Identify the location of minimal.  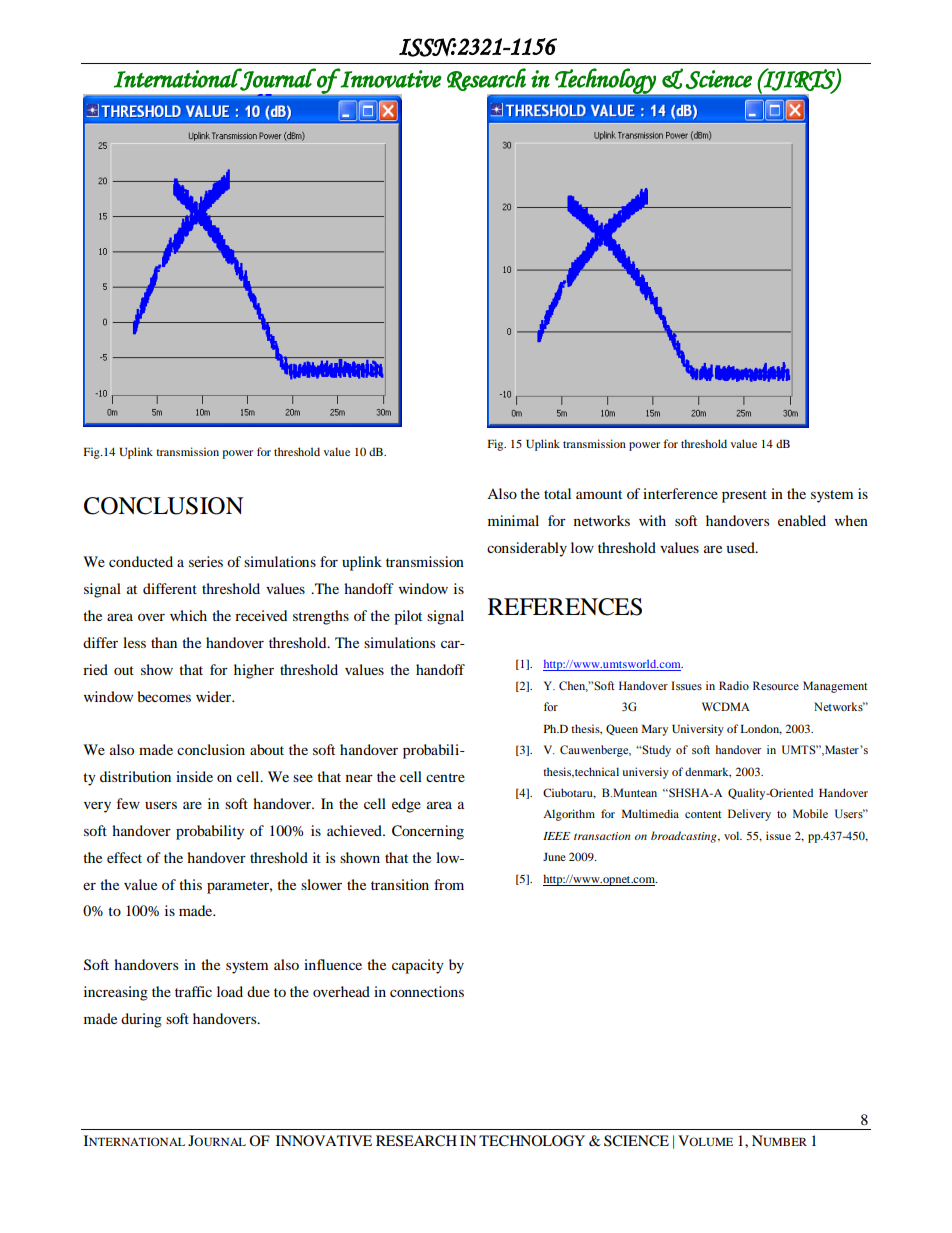
(513, 520).
